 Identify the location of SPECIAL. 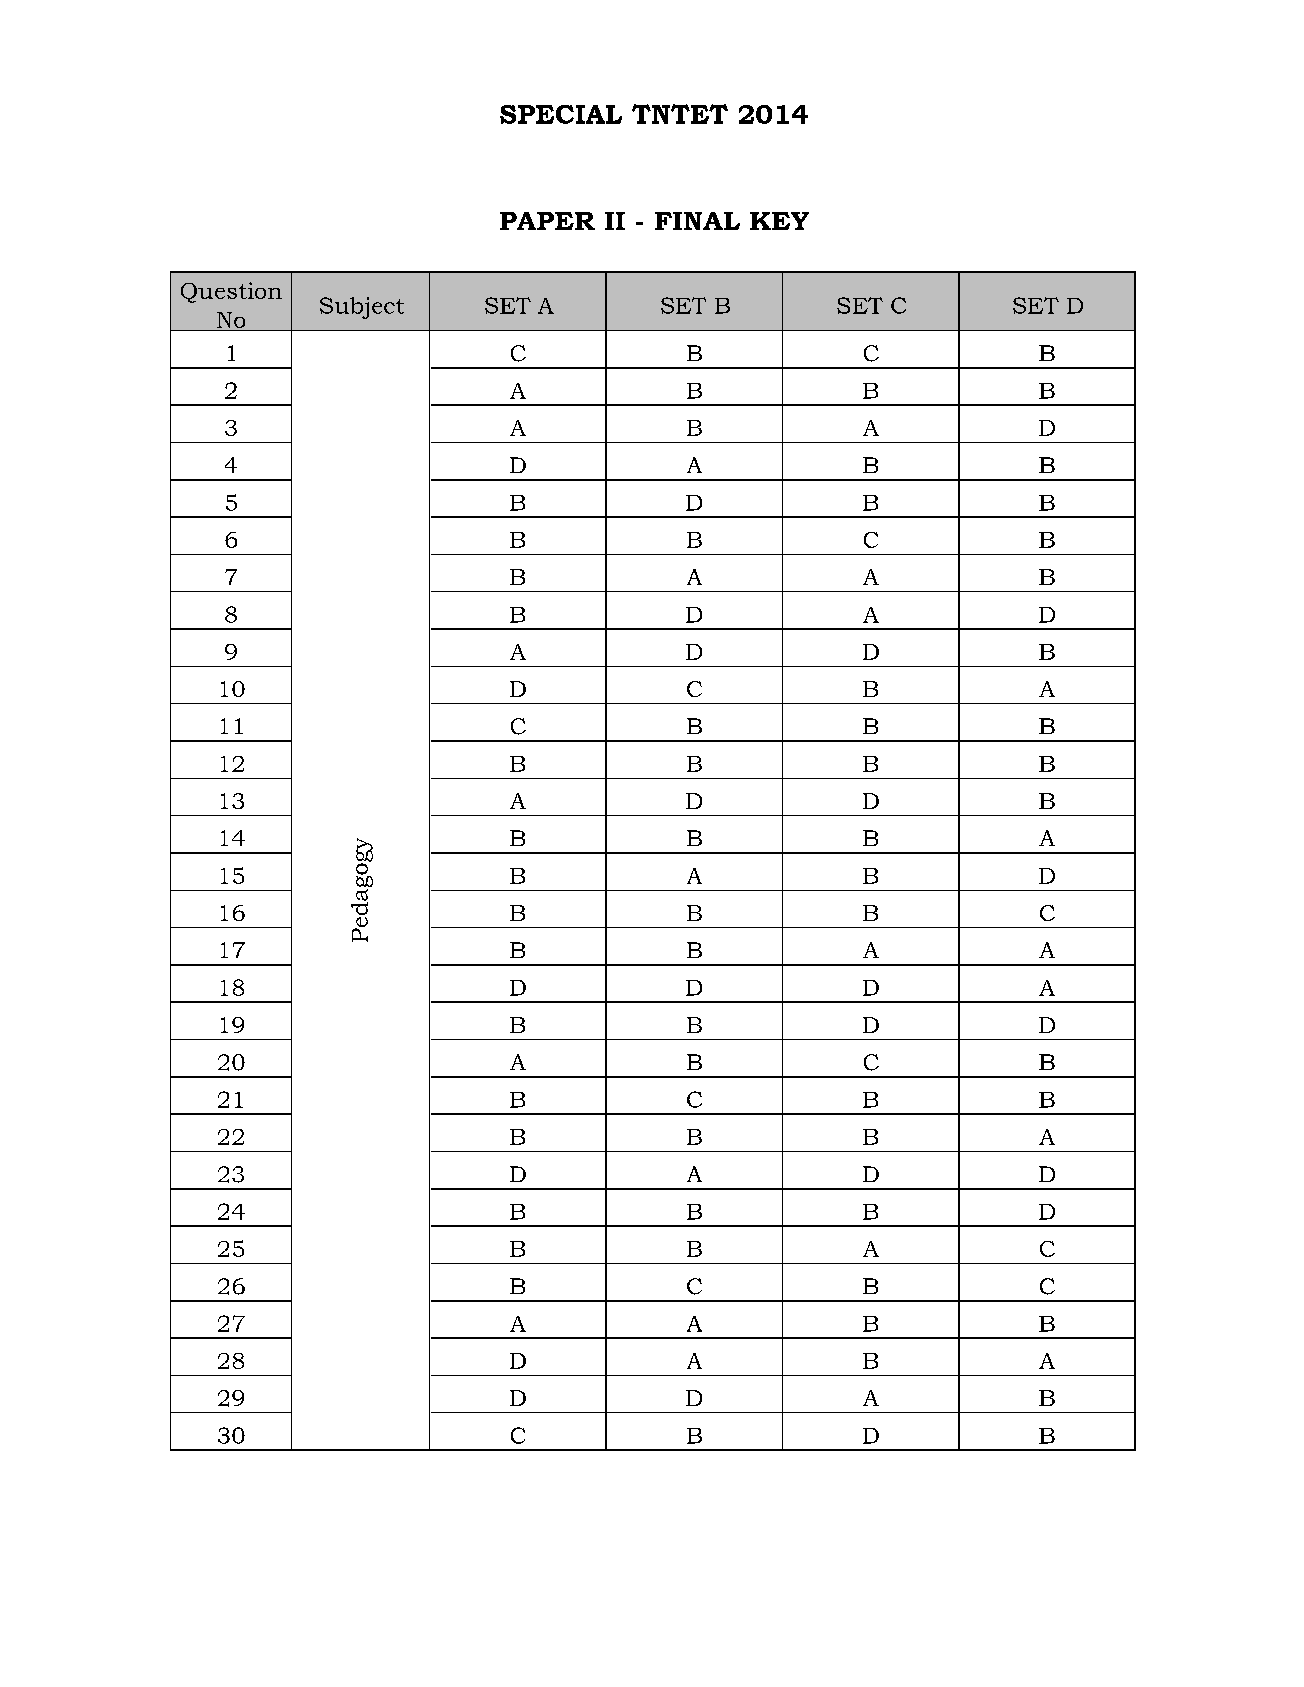
(561, 114).
